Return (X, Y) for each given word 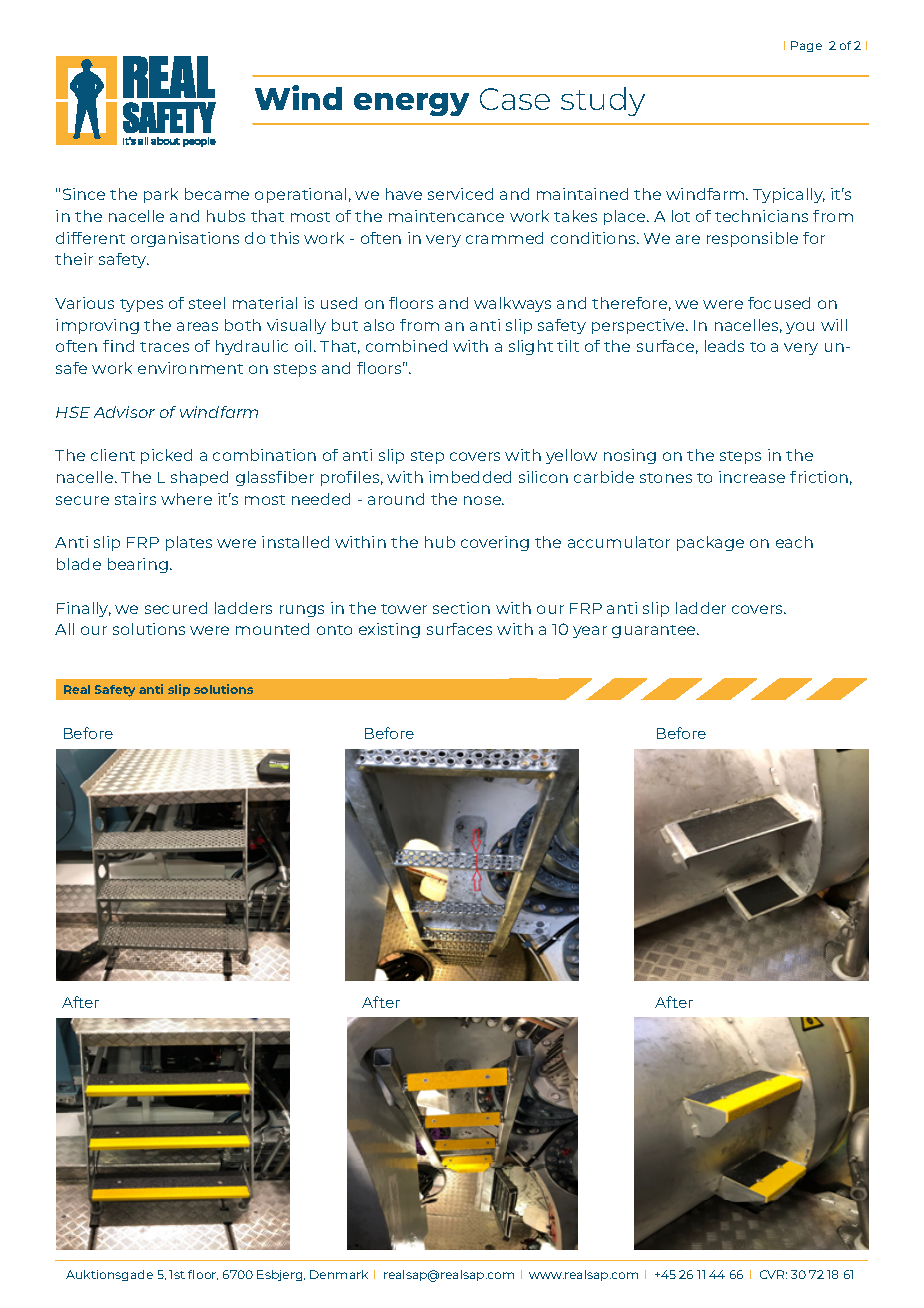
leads (724, 346)
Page (806, 46)
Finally (84, 609)
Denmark (339, 1274)
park (161, 195)
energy (411, 104)
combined (406, 346)
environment (190, 368)
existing (389, 630)
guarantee (655, 631)
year (590, 632)
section (461, 608)
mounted (272, 629)
